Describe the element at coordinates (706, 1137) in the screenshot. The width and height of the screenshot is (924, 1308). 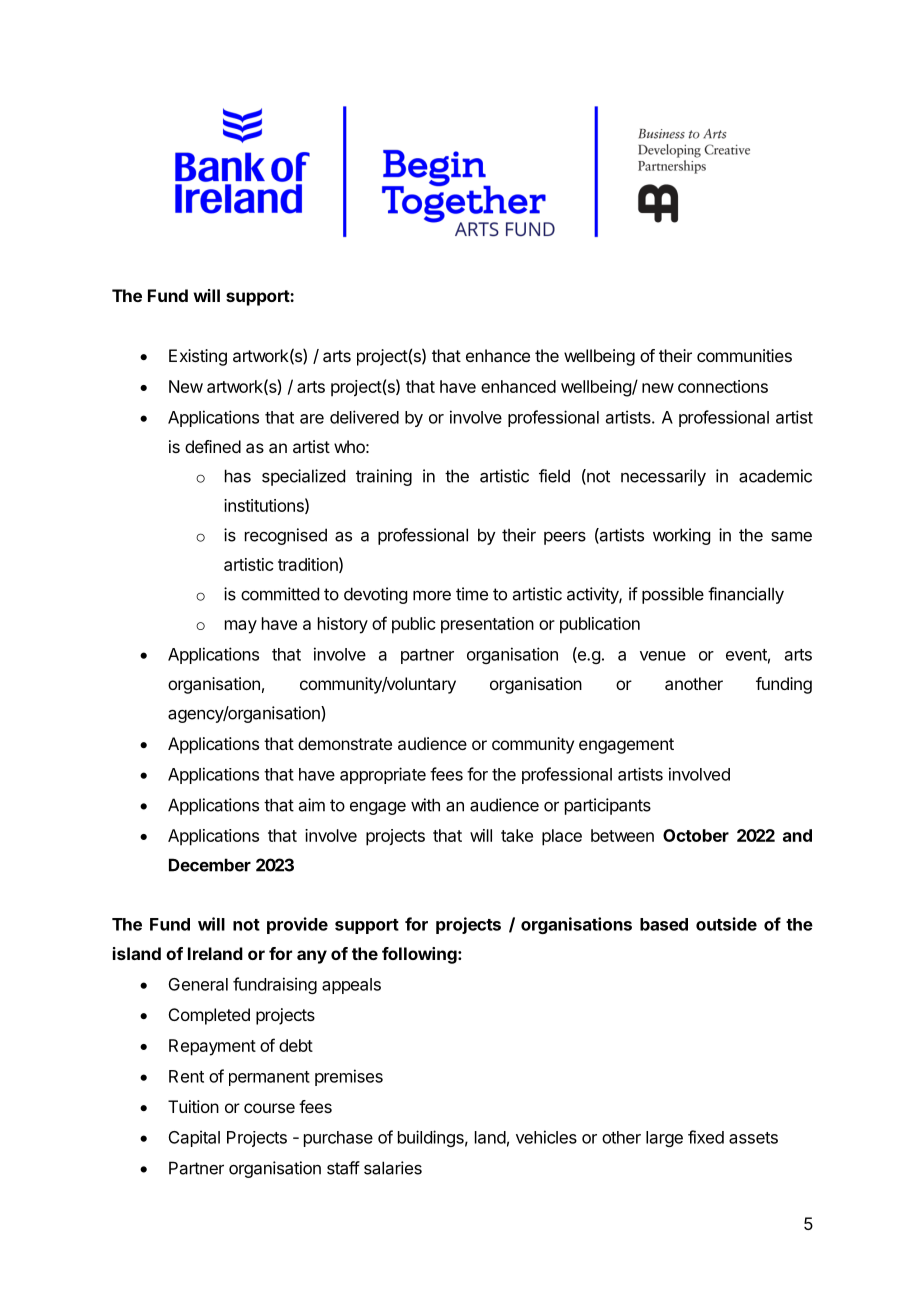
I see `fixed` at that location.
